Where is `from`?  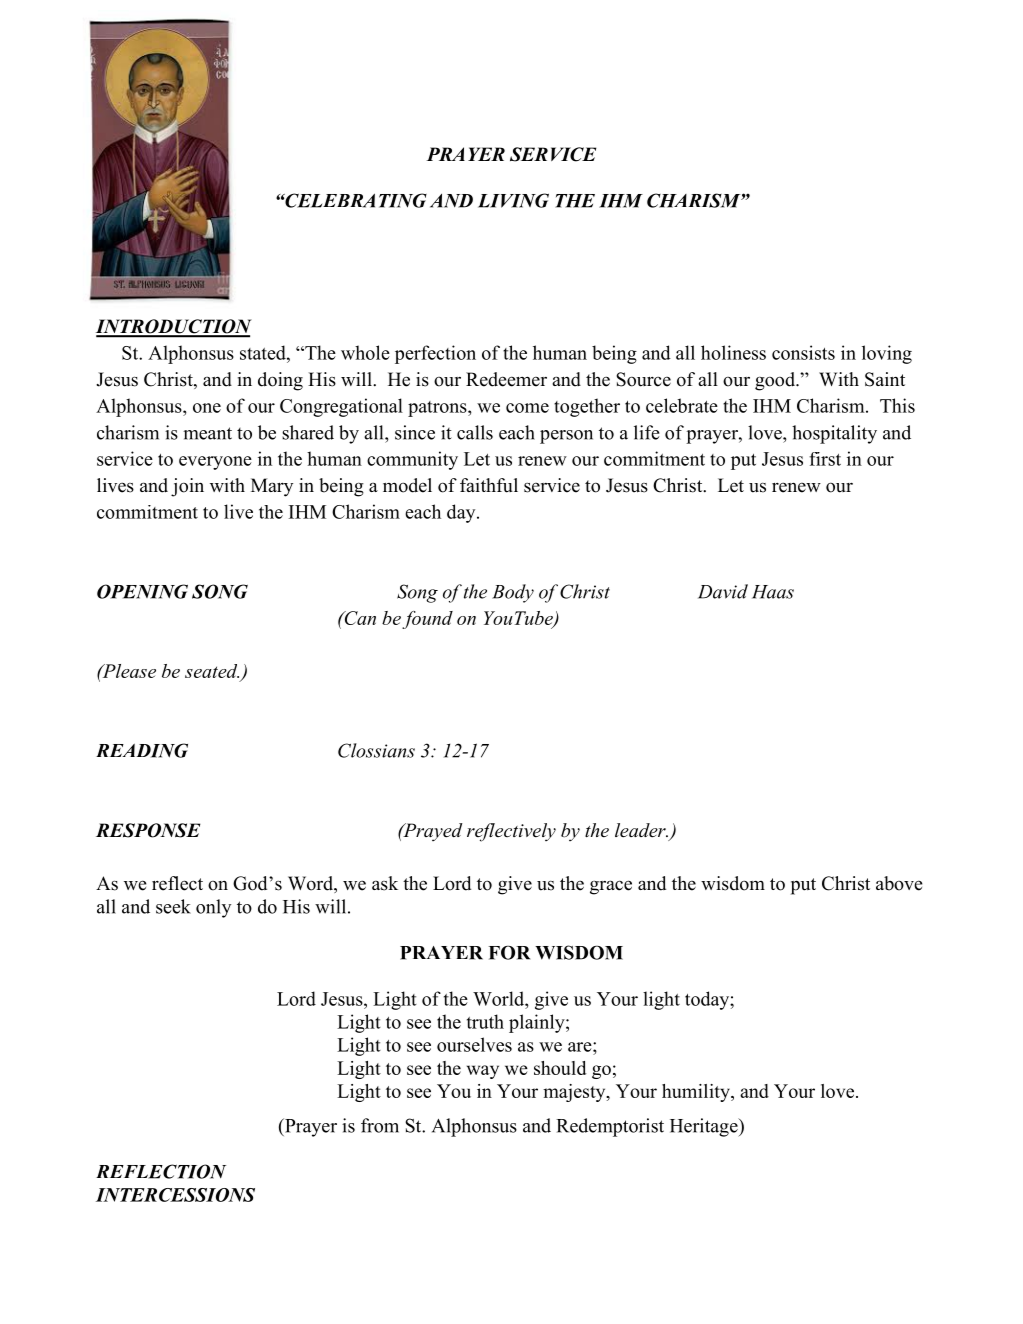 from is located at coordinates (380, 1125).
